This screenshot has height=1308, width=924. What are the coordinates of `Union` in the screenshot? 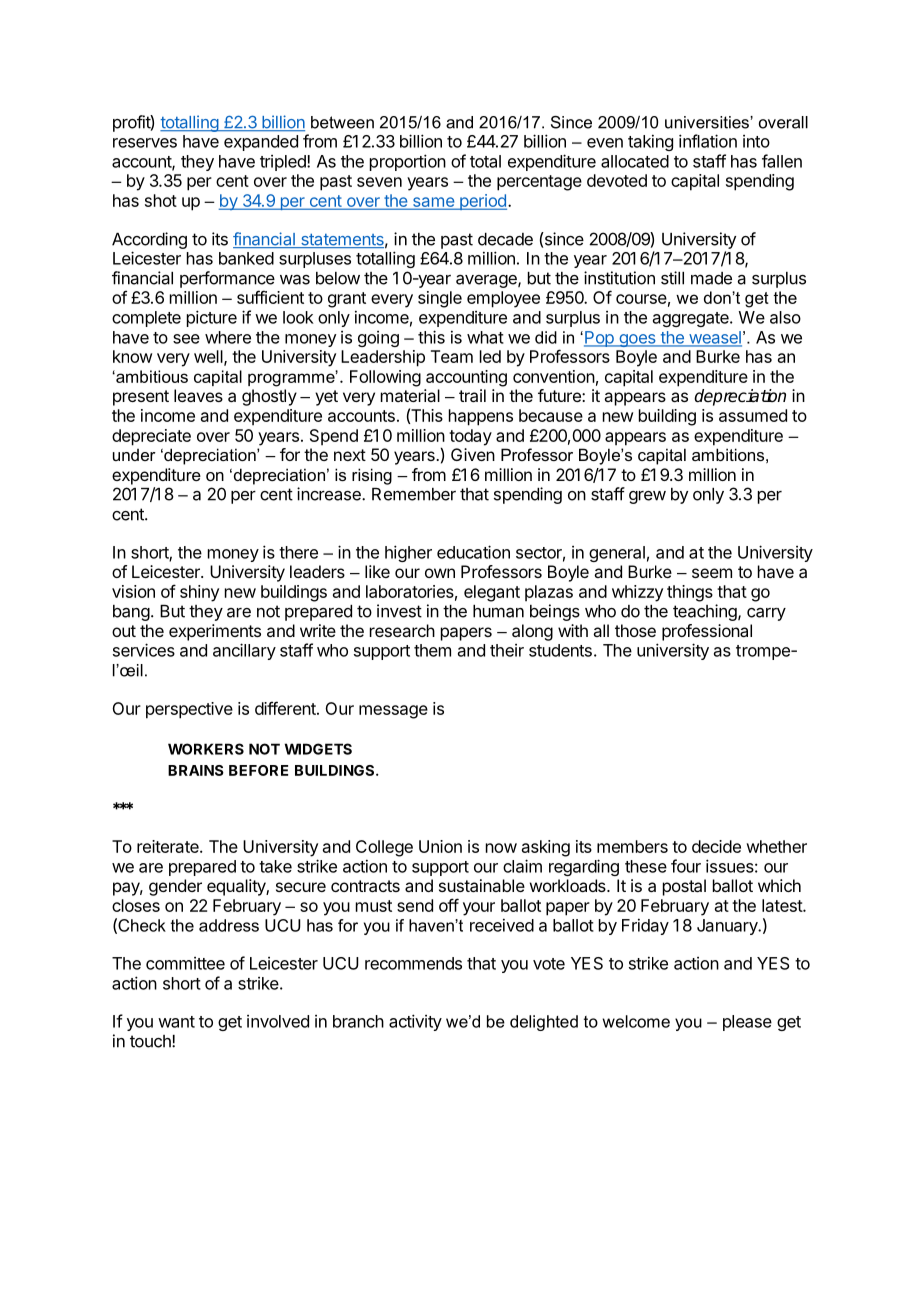 It's located at (440, 846).
